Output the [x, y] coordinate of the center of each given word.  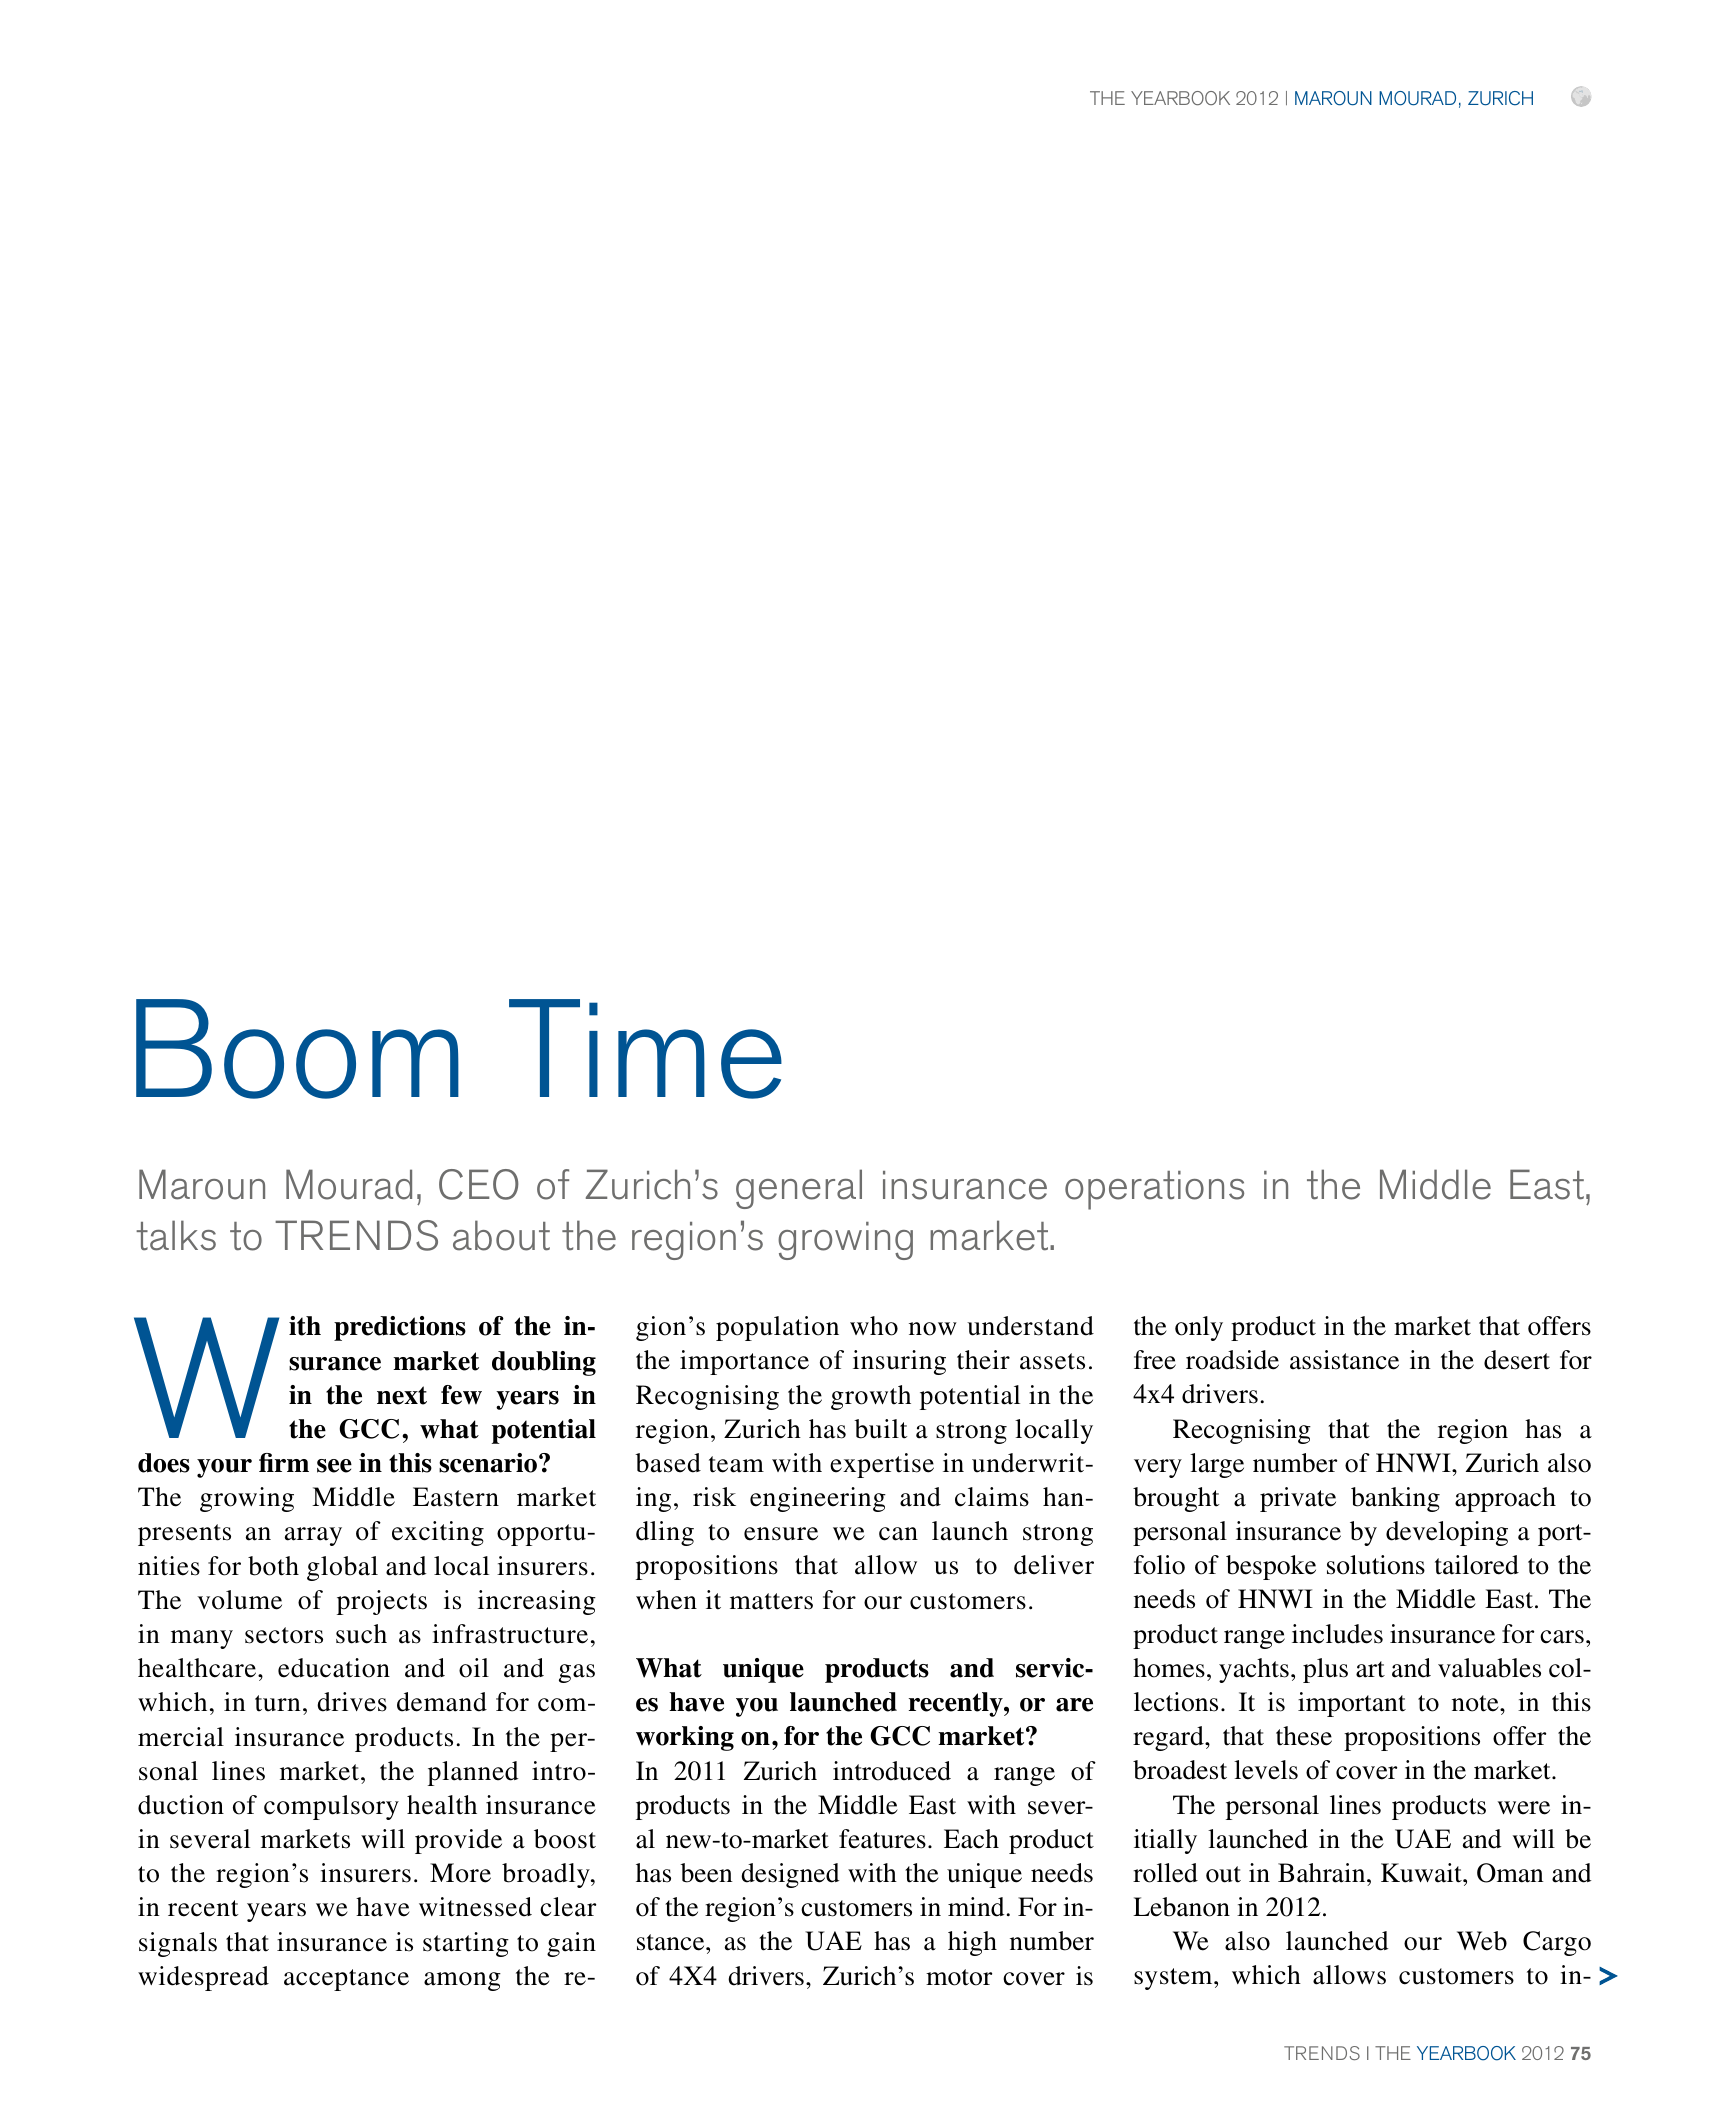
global [342, 1568]
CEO [479, 1184]
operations [1154, 1190]
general [799, 1189]
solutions [1376, 1565]
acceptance [346, 1980]
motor [959, 1977]
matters [771, 1601]
